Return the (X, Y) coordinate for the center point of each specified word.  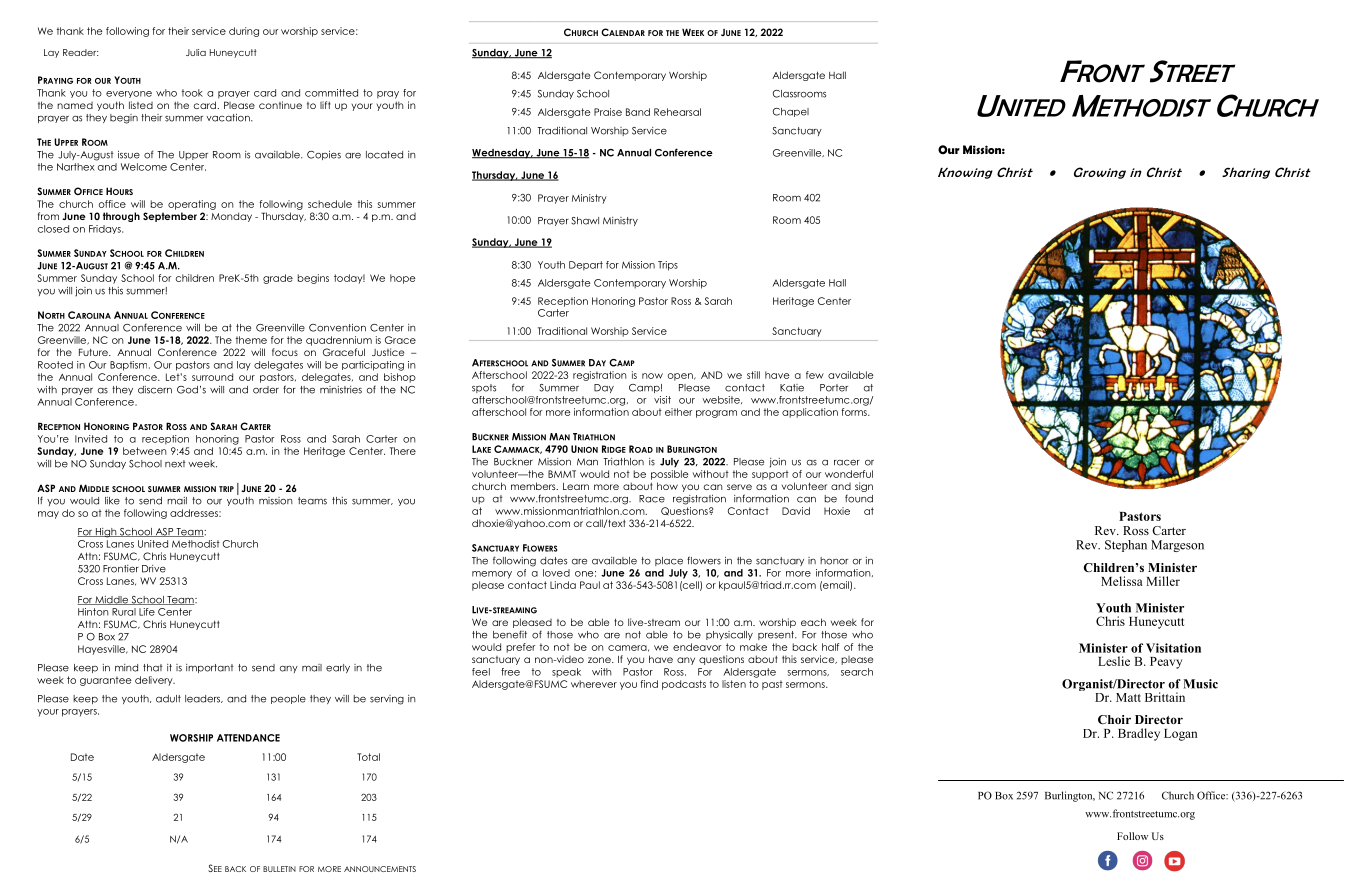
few (815, 375)
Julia (196, 52)
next (175, 464)
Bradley (1139, 734)
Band (638, 112)
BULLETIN (279, 869)
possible (670, 475)
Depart (586, 266)
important (210, 668)
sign (864, 487)
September (170, 217)
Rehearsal (677, 112)
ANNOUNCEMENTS (380, 869)
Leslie (1114, 661)
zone (600, 660)
